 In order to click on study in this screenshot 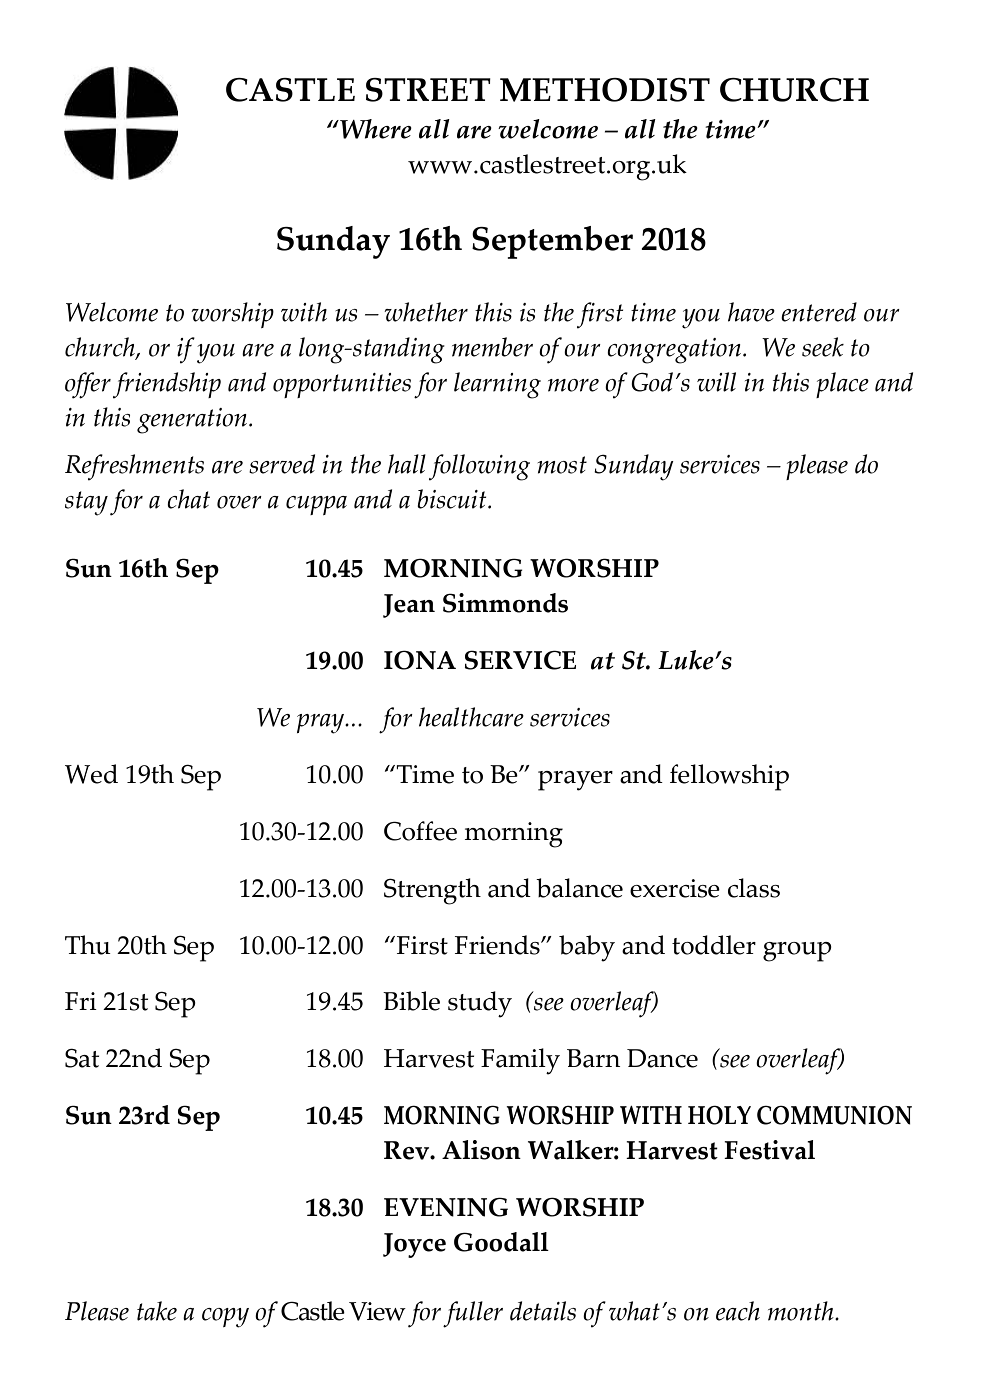, I will do `click(480, 1004)`.
